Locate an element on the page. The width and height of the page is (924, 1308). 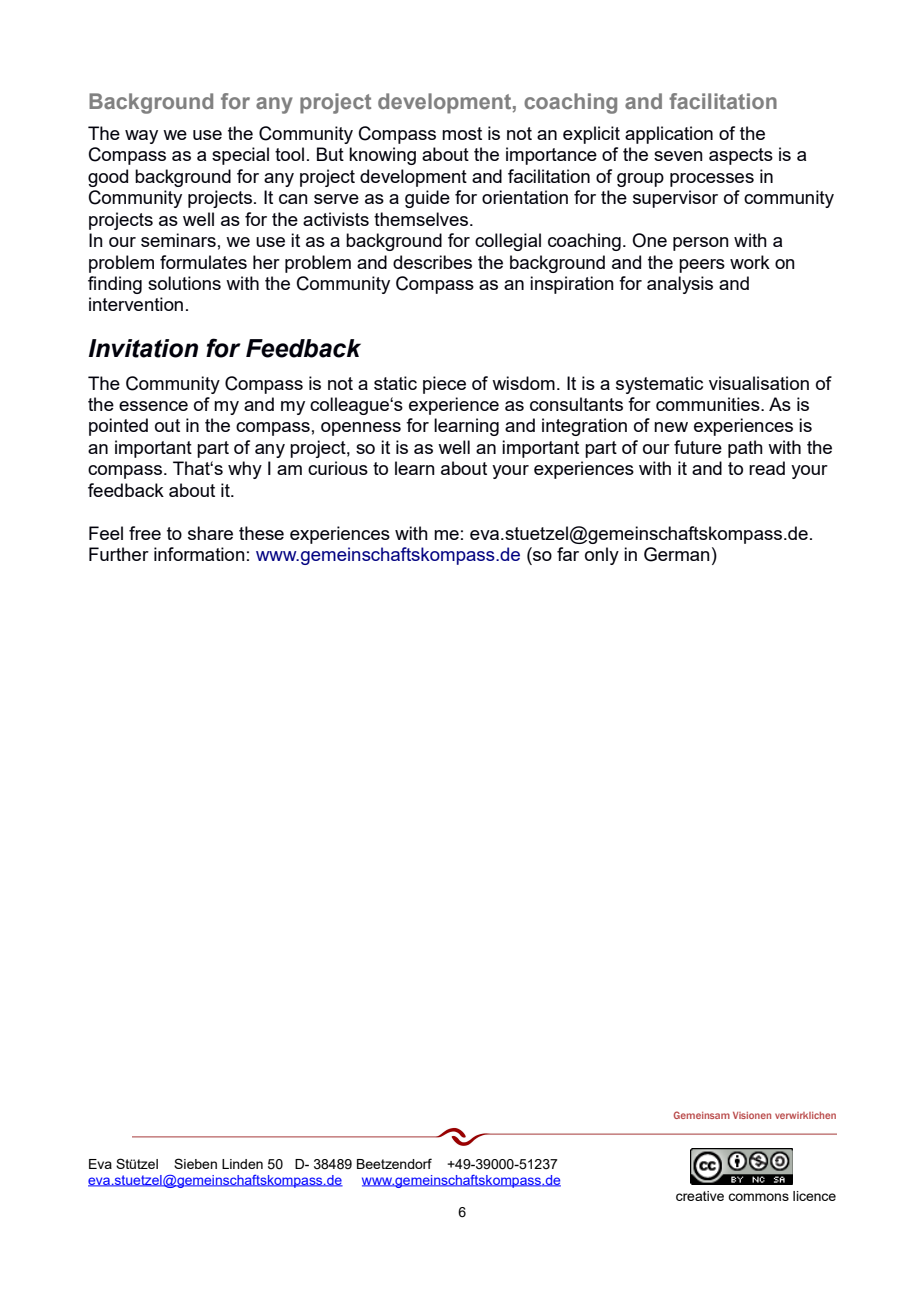
information is located at coordinates (199, 554).
